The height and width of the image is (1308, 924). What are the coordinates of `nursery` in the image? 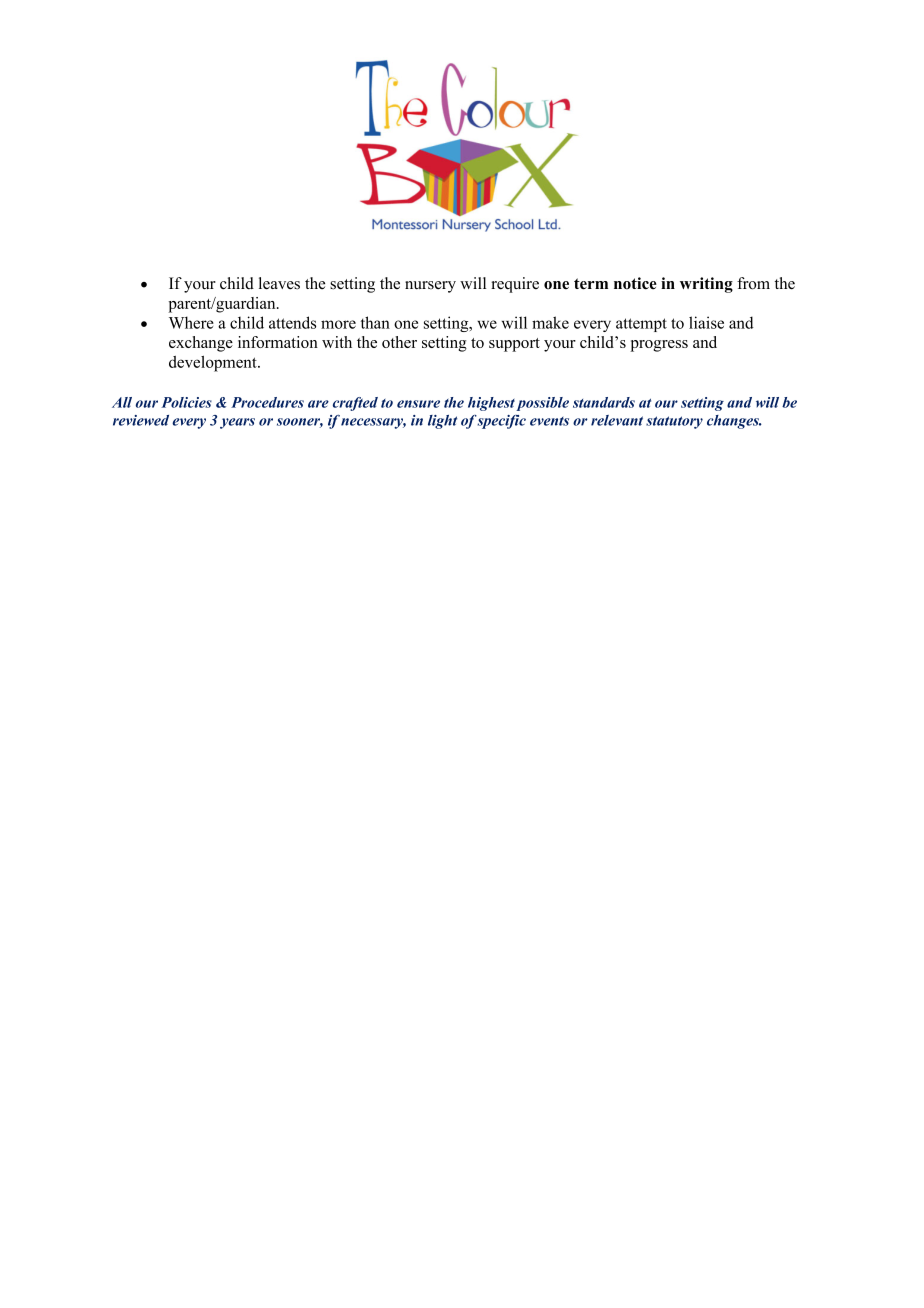 It's located at (430, 287).
